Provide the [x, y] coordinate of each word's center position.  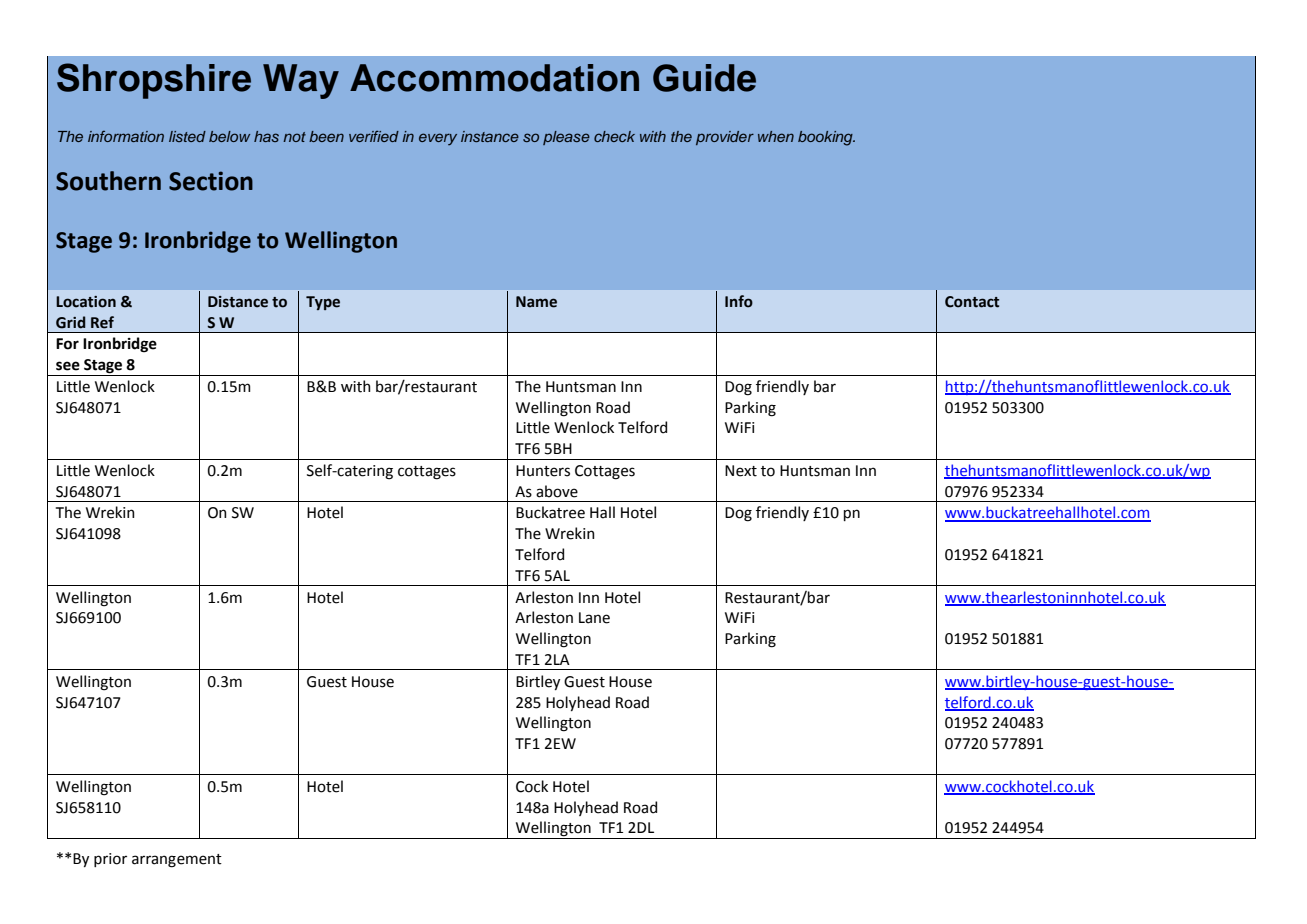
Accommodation [494, 78]
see [68, 366]
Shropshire [154, 81]
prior [110, 860]
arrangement [177, 861]
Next [741, 471]
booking [826, 138]
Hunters [543, 471]
